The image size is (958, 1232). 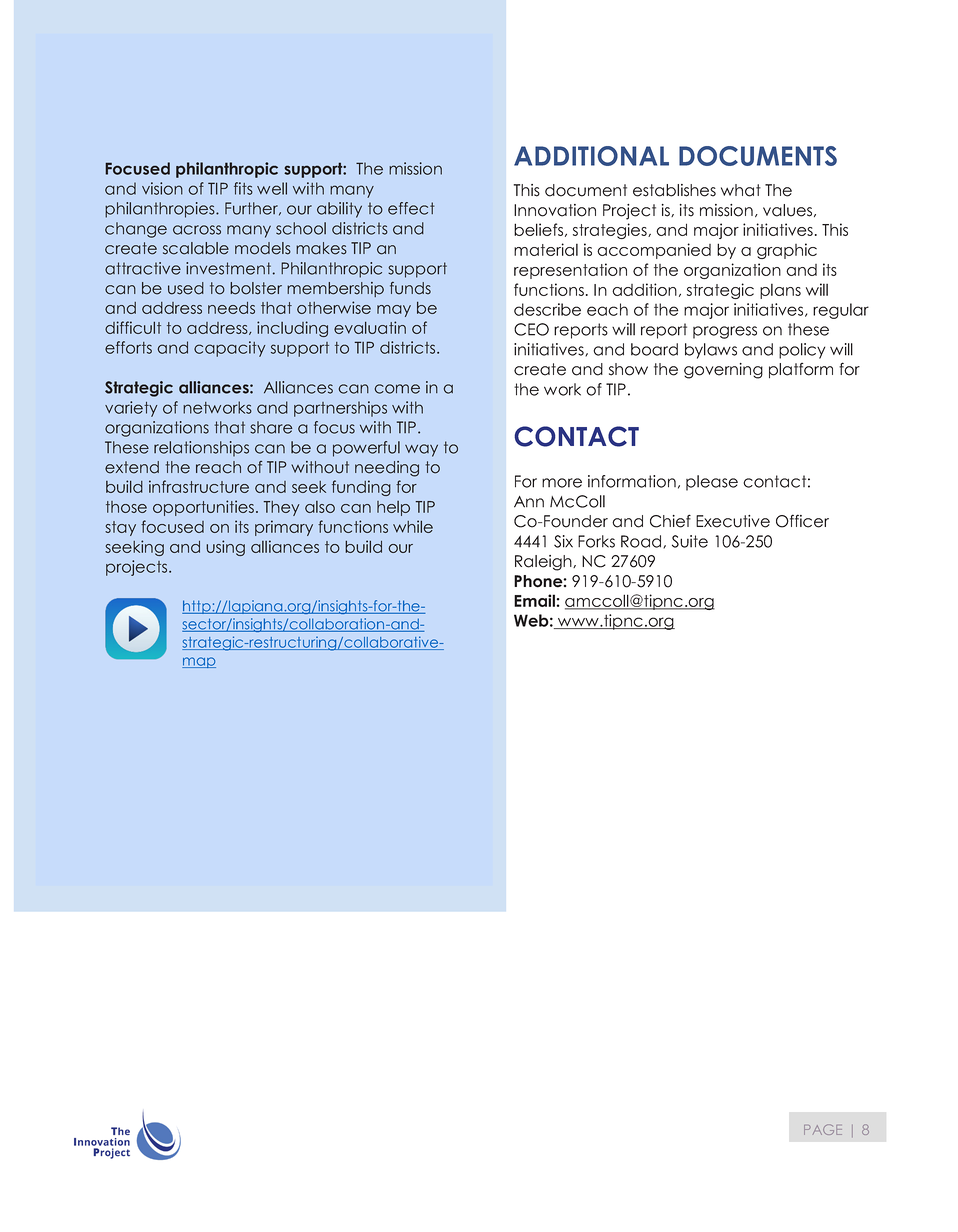 I want to click on across, so click(x=197, y=230).
